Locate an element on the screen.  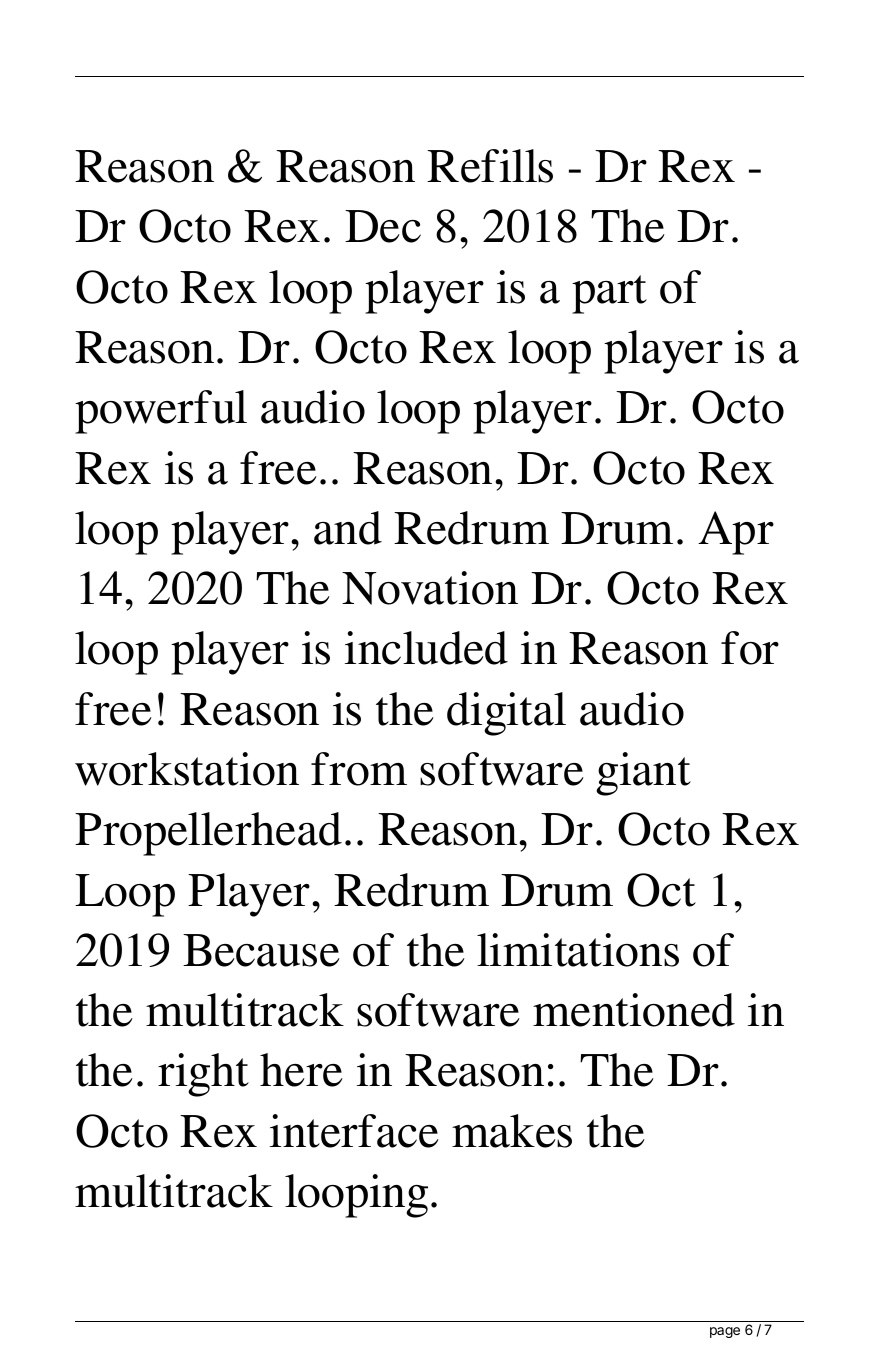
Dec is located at coordinates (383, 226).
